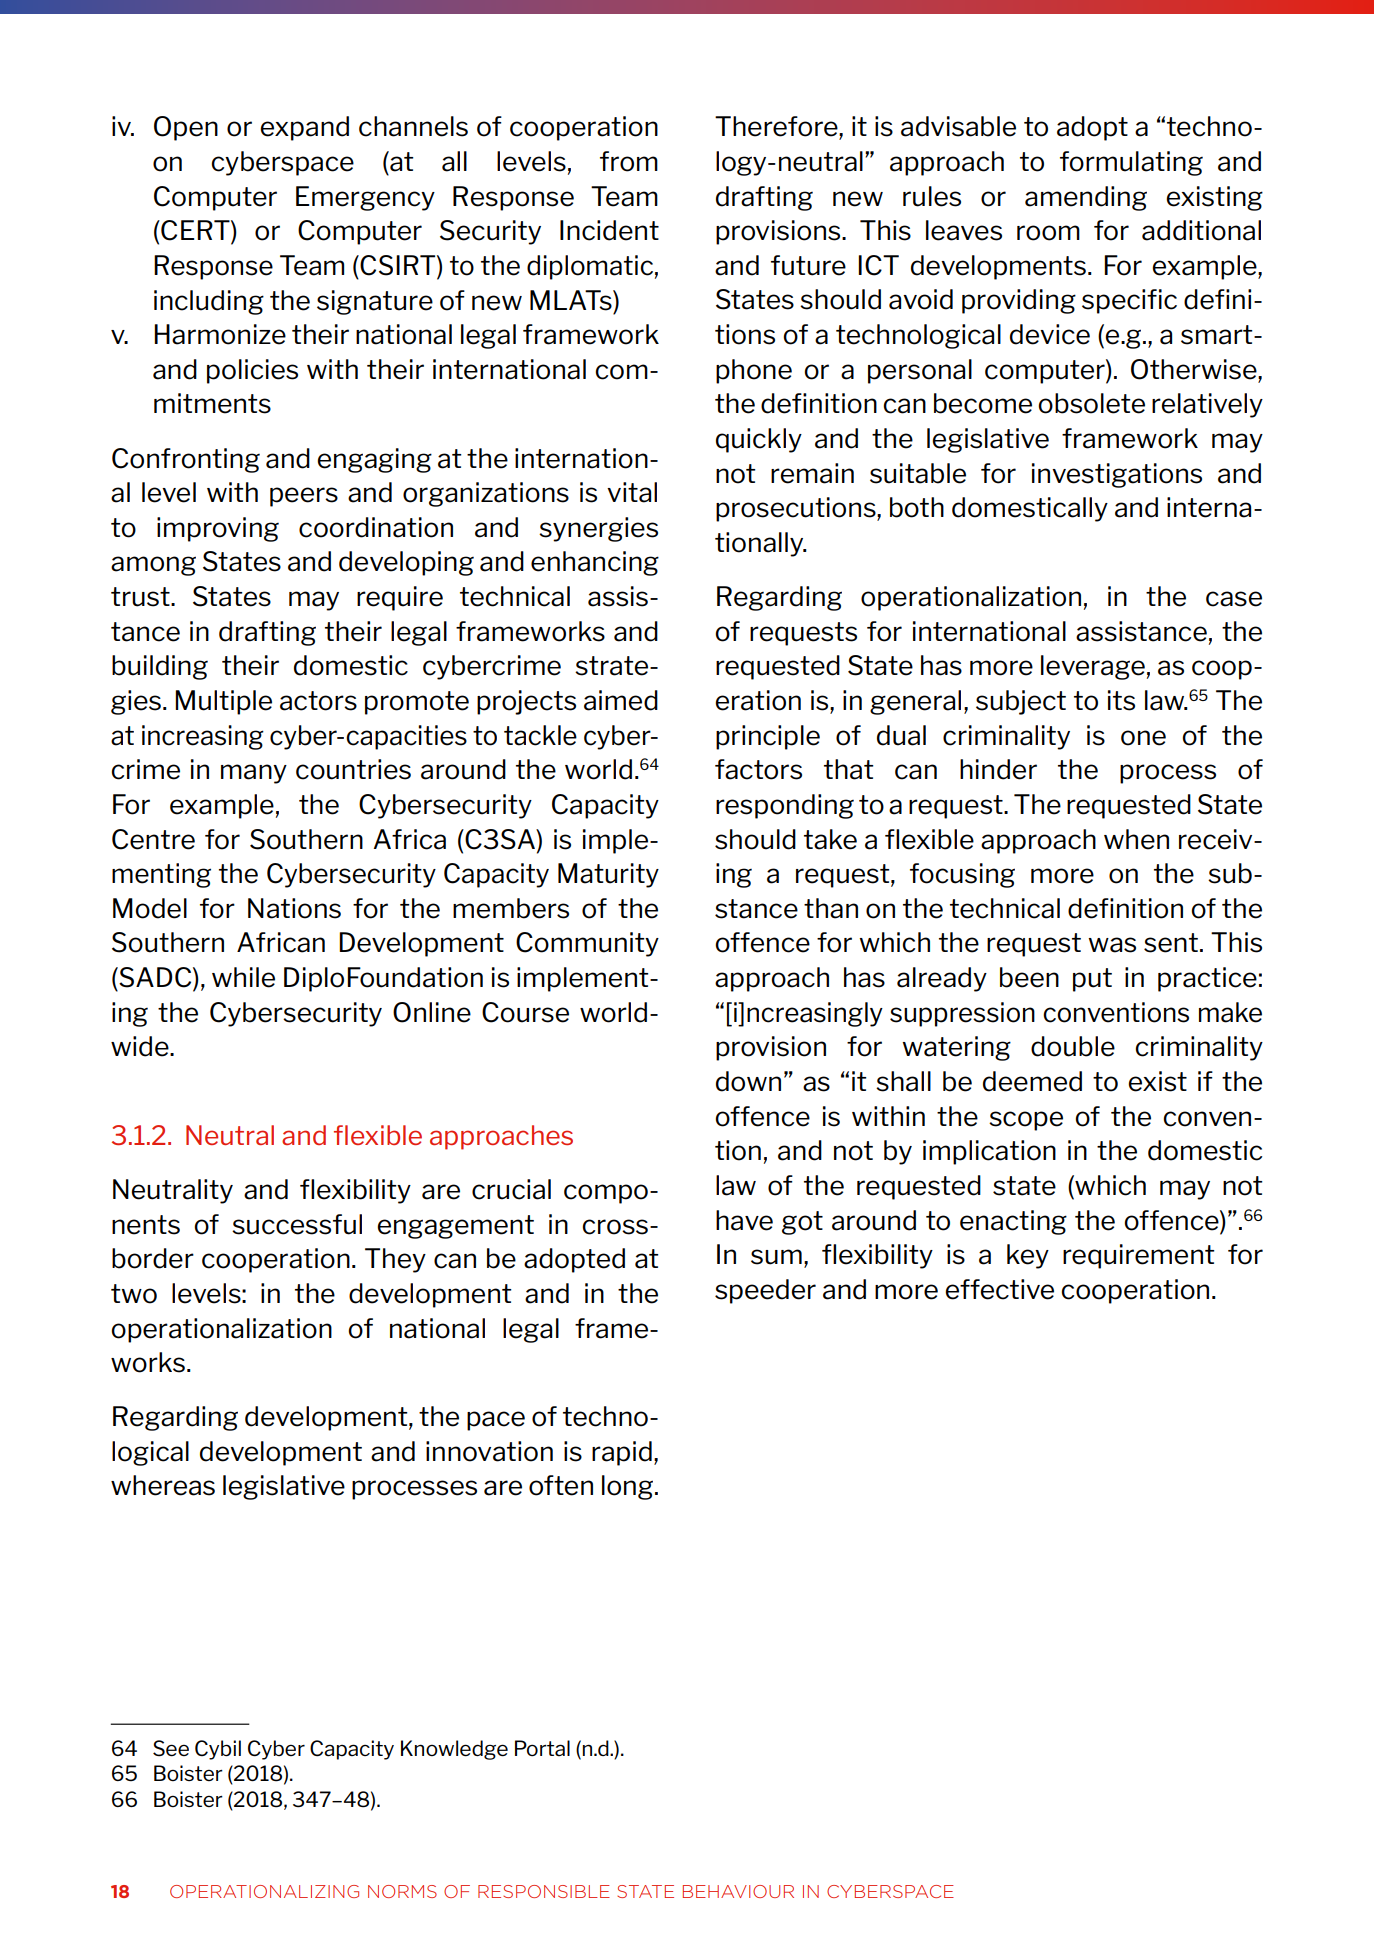 Image resolution: width=1374 pixels, height=1944 pixels. What do you see at coordinates (1121, 700) in the screenshot?
I see `its` at bounding box center [1121, 700].
